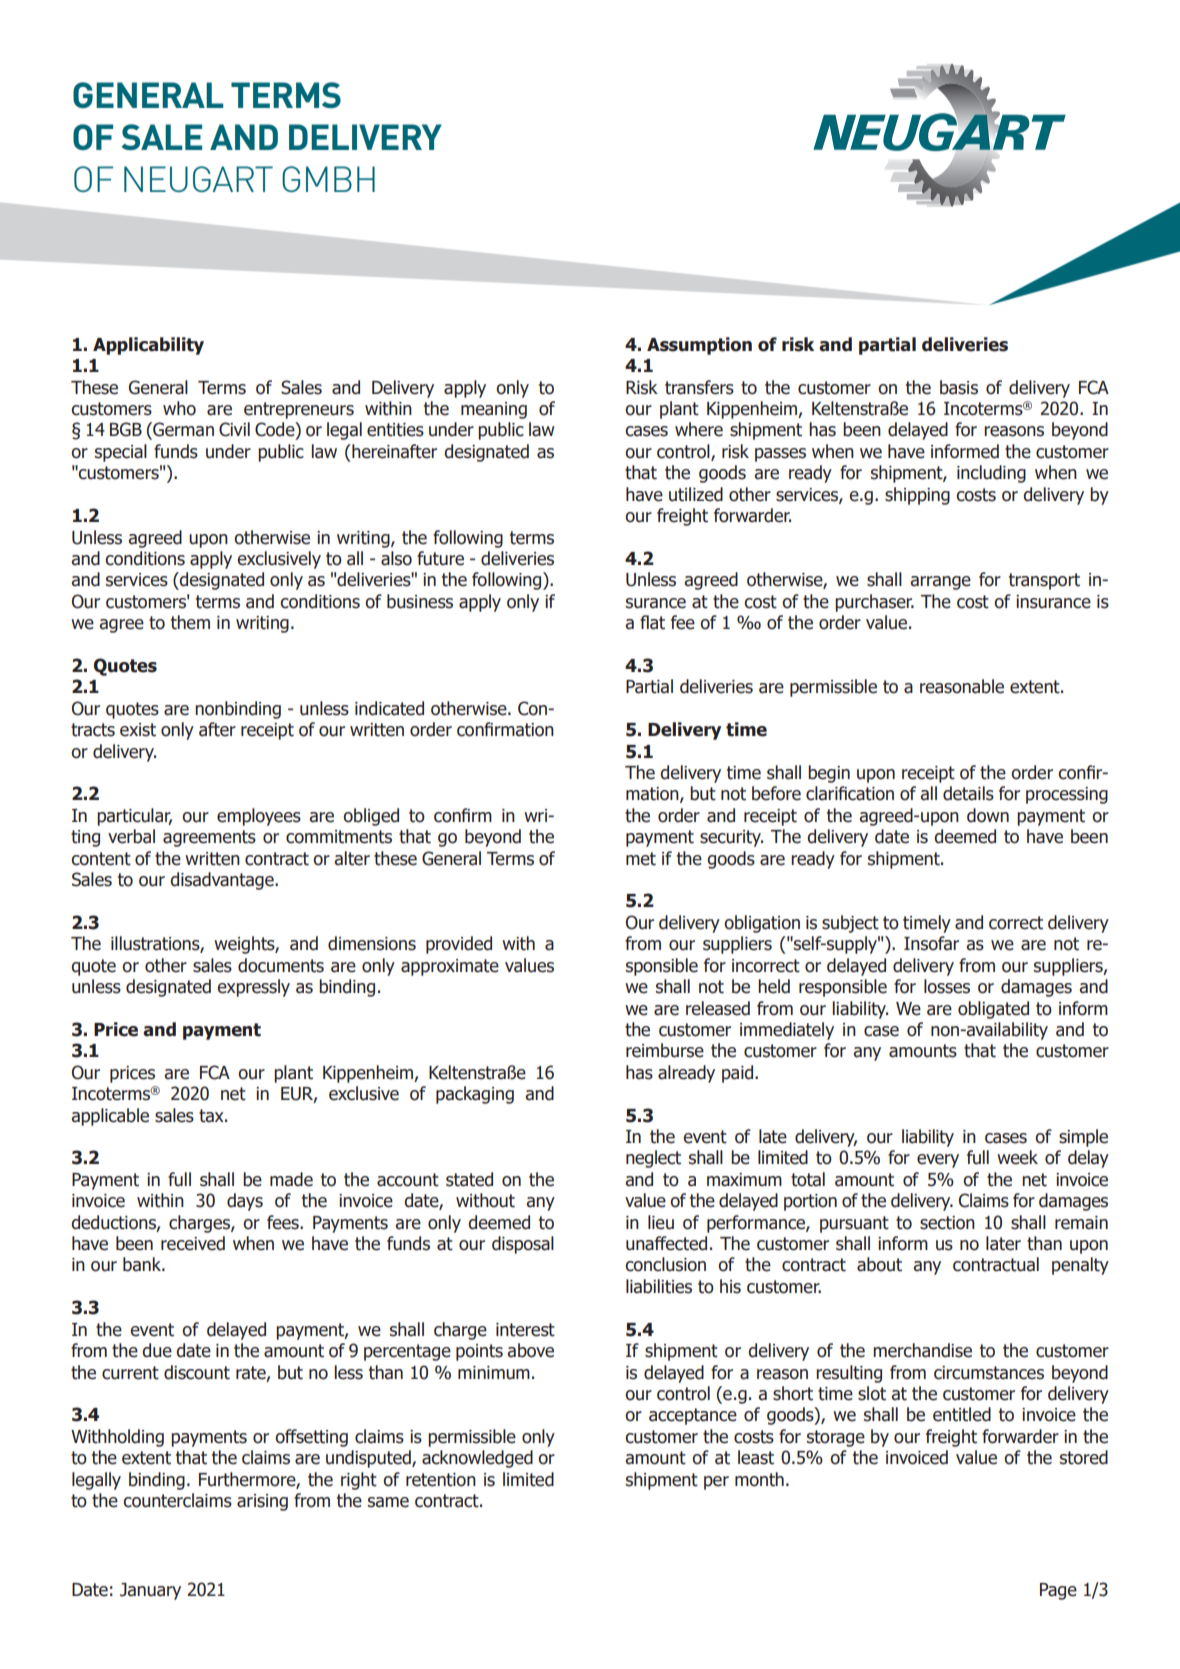 Image resolution: width=1180 pixels, height=1669 pixels. I want to click on arising, so click(262, 1502).
